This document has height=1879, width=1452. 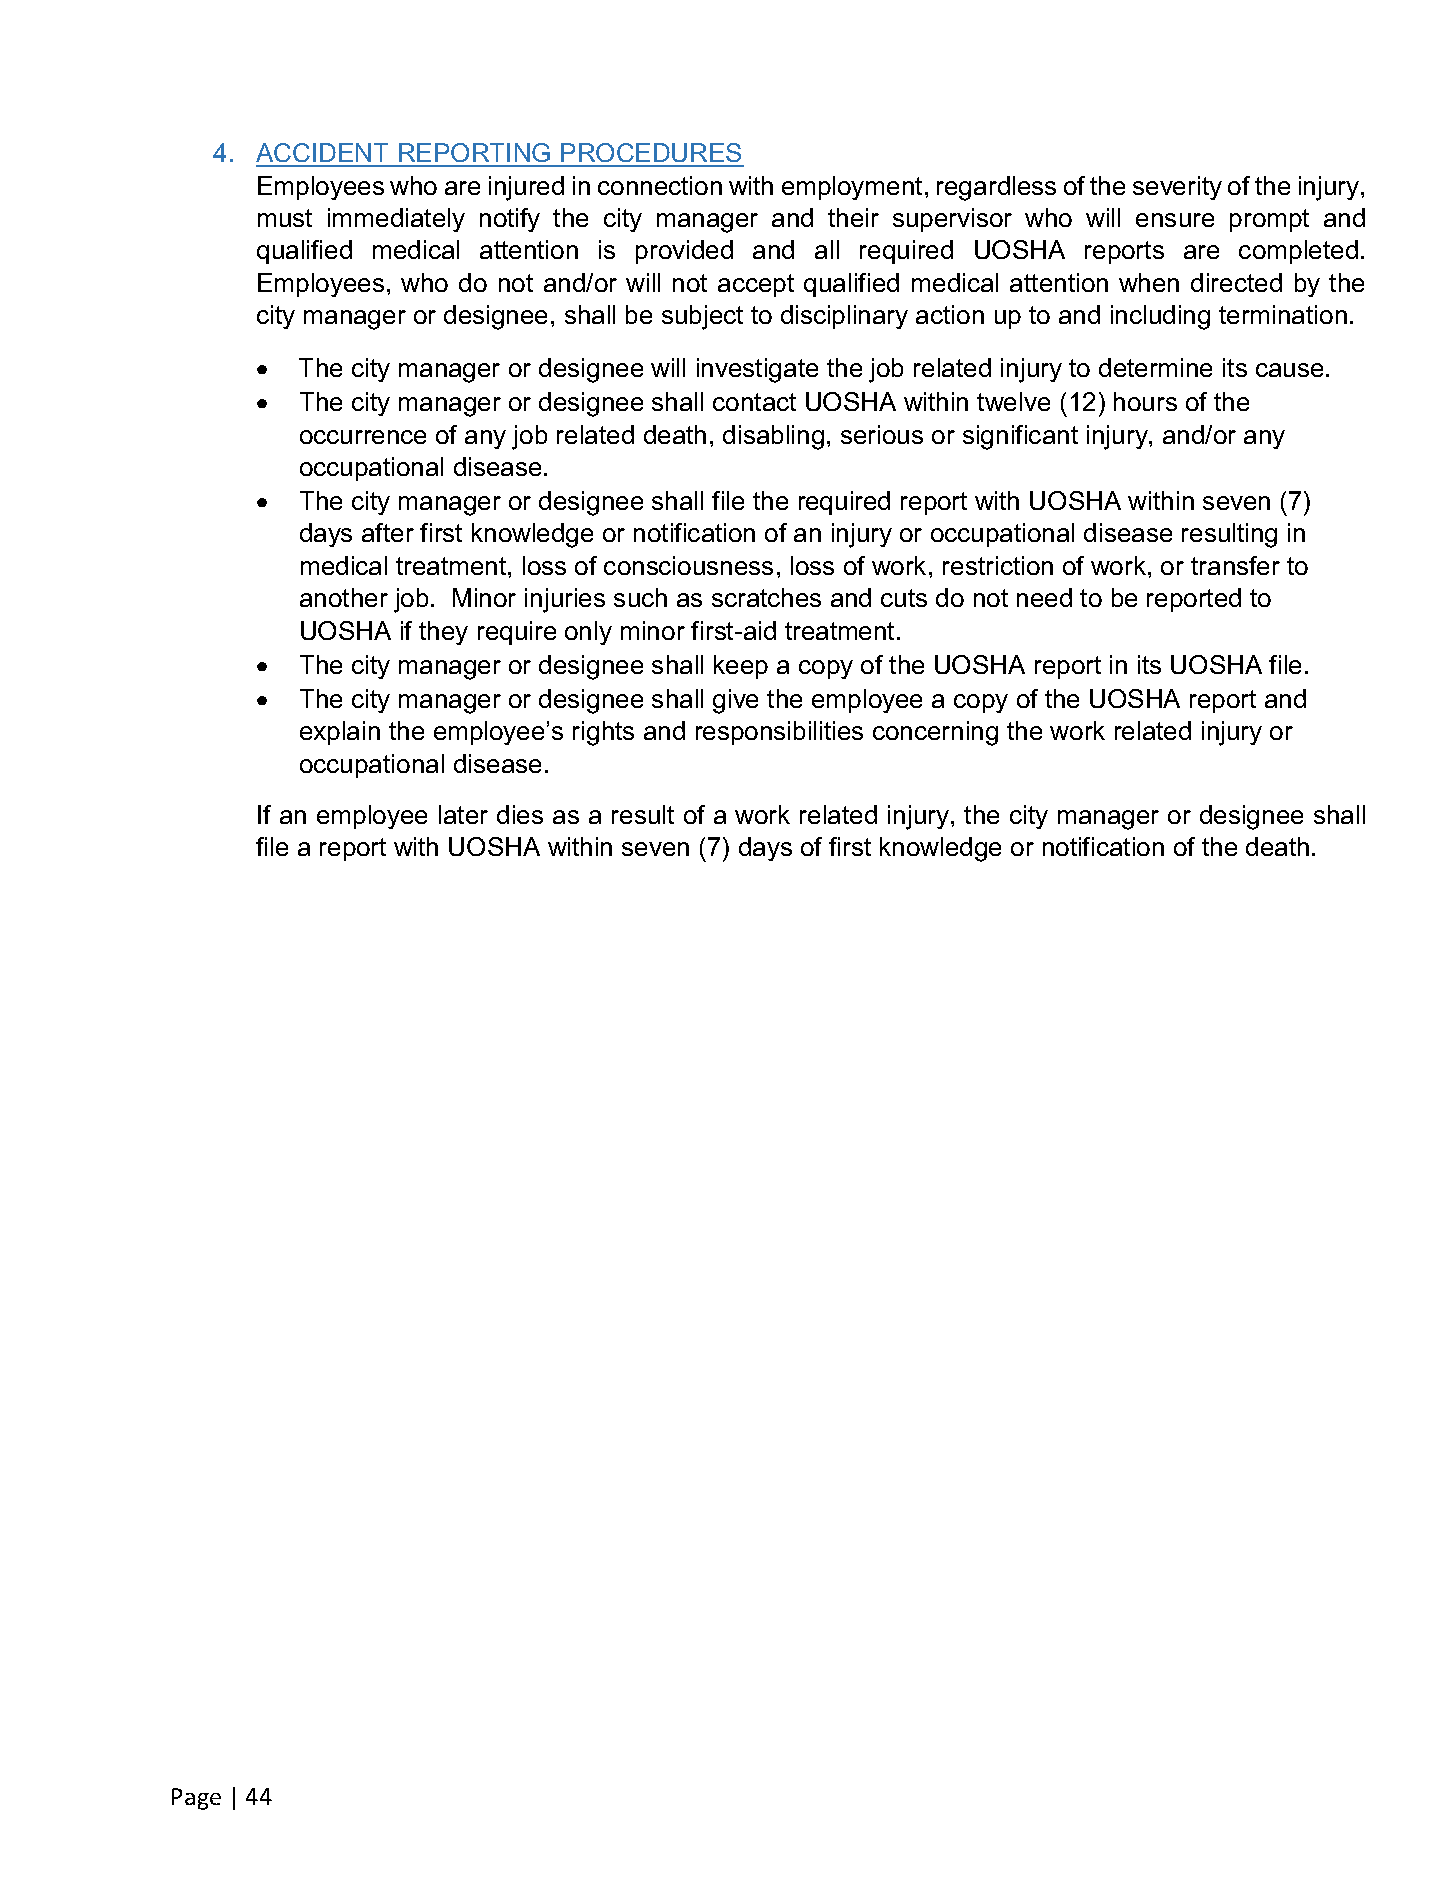 I want to click on ensure, so click(x=1175, y=220).
